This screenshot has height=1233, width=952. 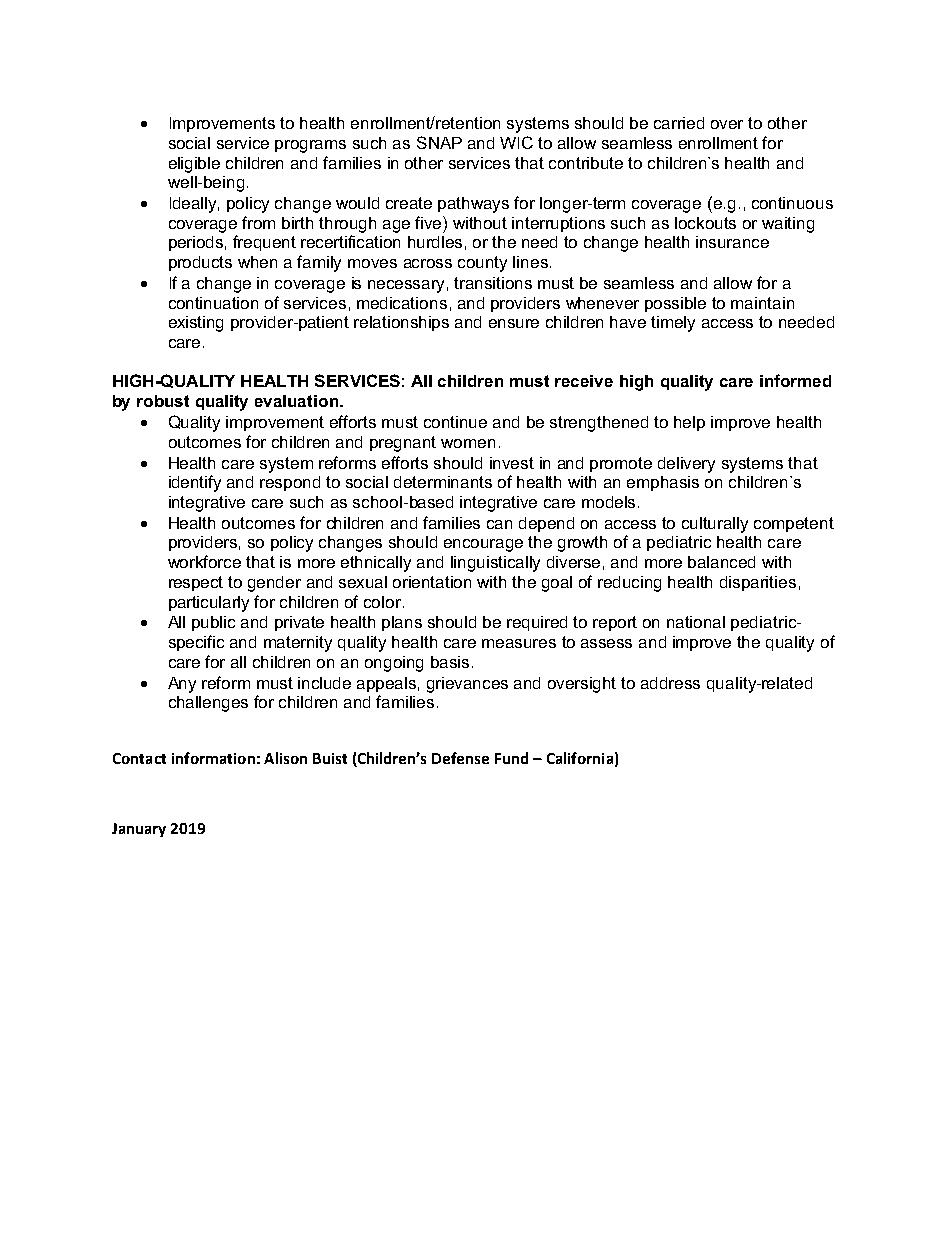 What do you see at coordinates (139, 830) in the screenshot?
I see `January` at bounding box center [139, 830].
